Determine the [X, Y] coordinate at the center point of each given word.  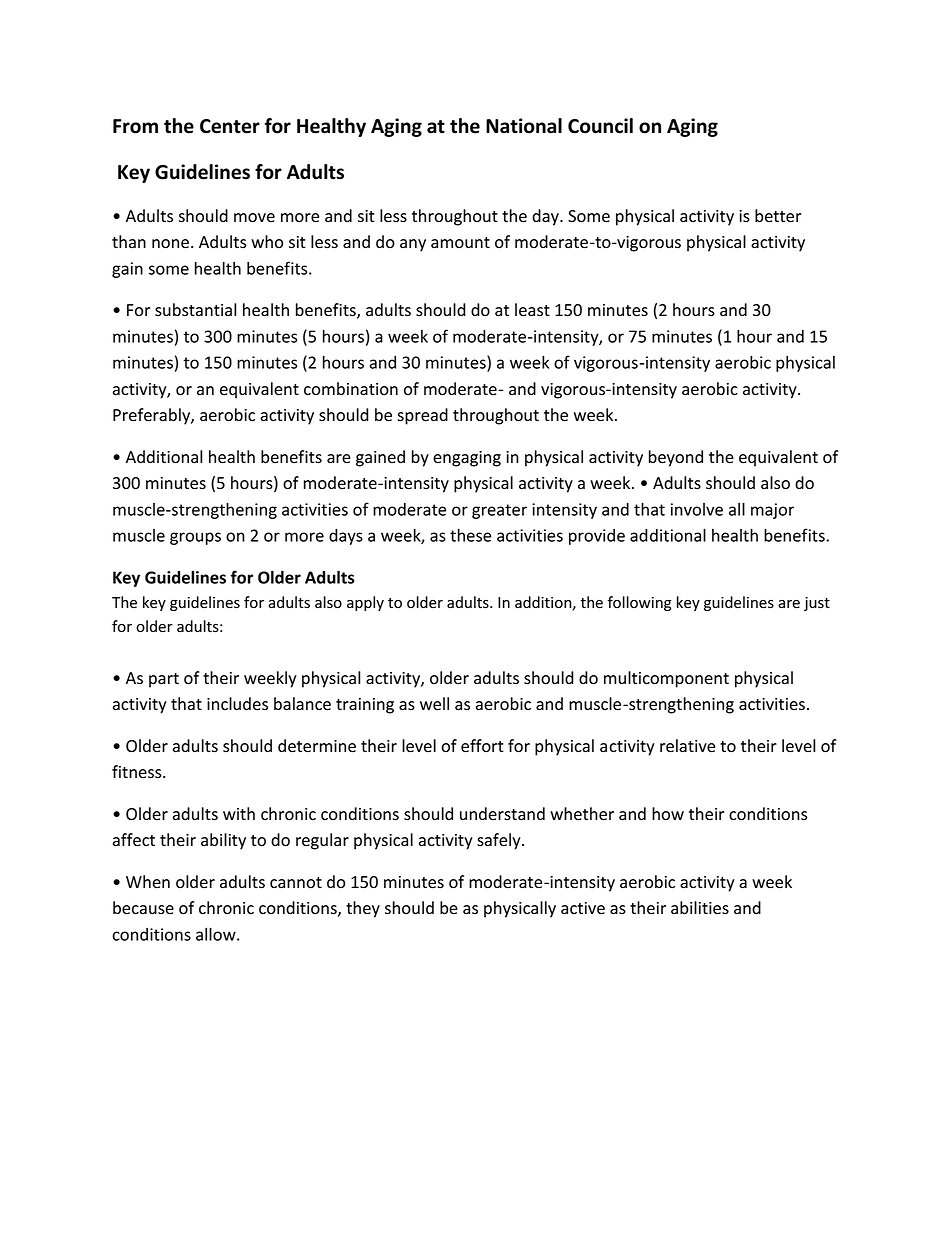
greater [499, 511]
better [778, 216]
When [148, 881]
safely [500, 841]
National [524, 126]
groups [195, 538]
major [772, 511]
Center [230, 126]
